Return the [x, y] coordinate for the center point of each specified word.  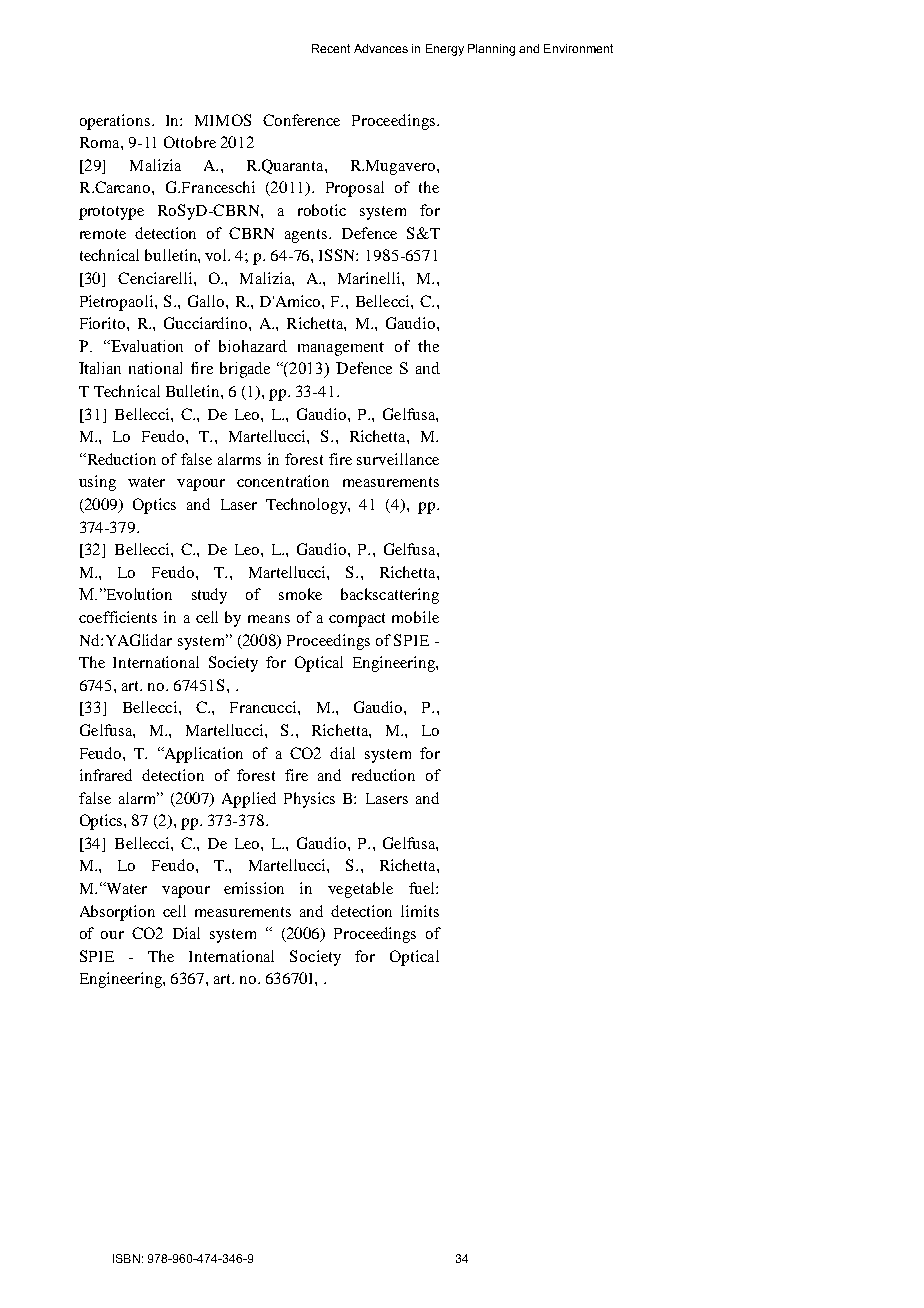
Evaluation [146, 346]
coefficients [118, 617]
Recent [331, 48]
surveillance [398, 459]
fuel [423, 888]
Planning [491, 50]
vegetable [360, 890]
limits [420, 911]
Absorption [117, 913]
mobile [415, 617]
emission [254, 888]
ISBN [126, 1258]
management [341, 349]
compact [357, 620]
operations [115, 122]
